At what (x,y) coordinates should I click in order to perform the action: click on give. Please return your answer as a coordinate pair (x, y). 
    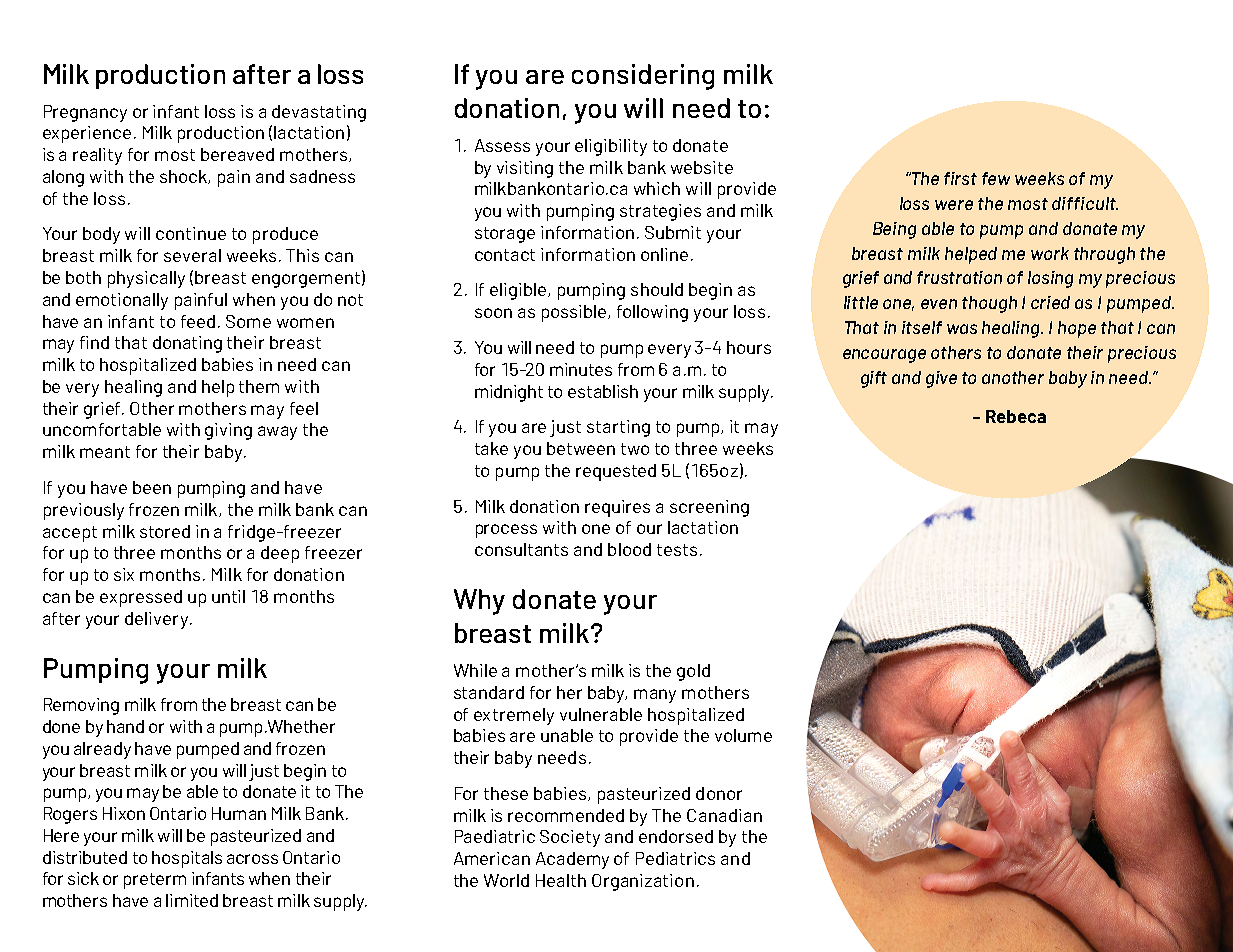
    Looking at the image, I should click on (941, 379).
